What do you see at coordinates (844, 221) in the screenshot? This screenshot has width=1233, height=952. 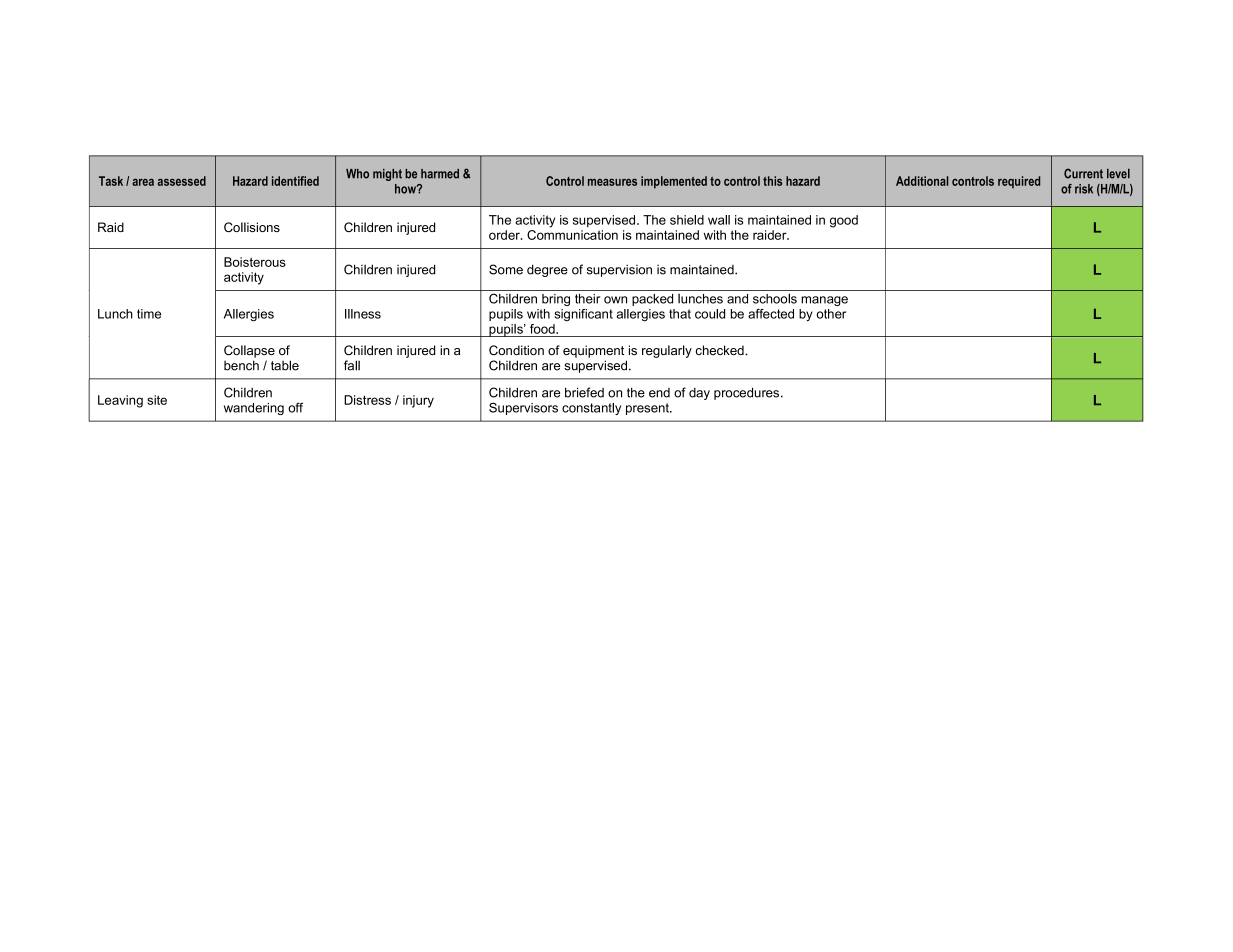 I see `good` at bounding box center [844, 221].
